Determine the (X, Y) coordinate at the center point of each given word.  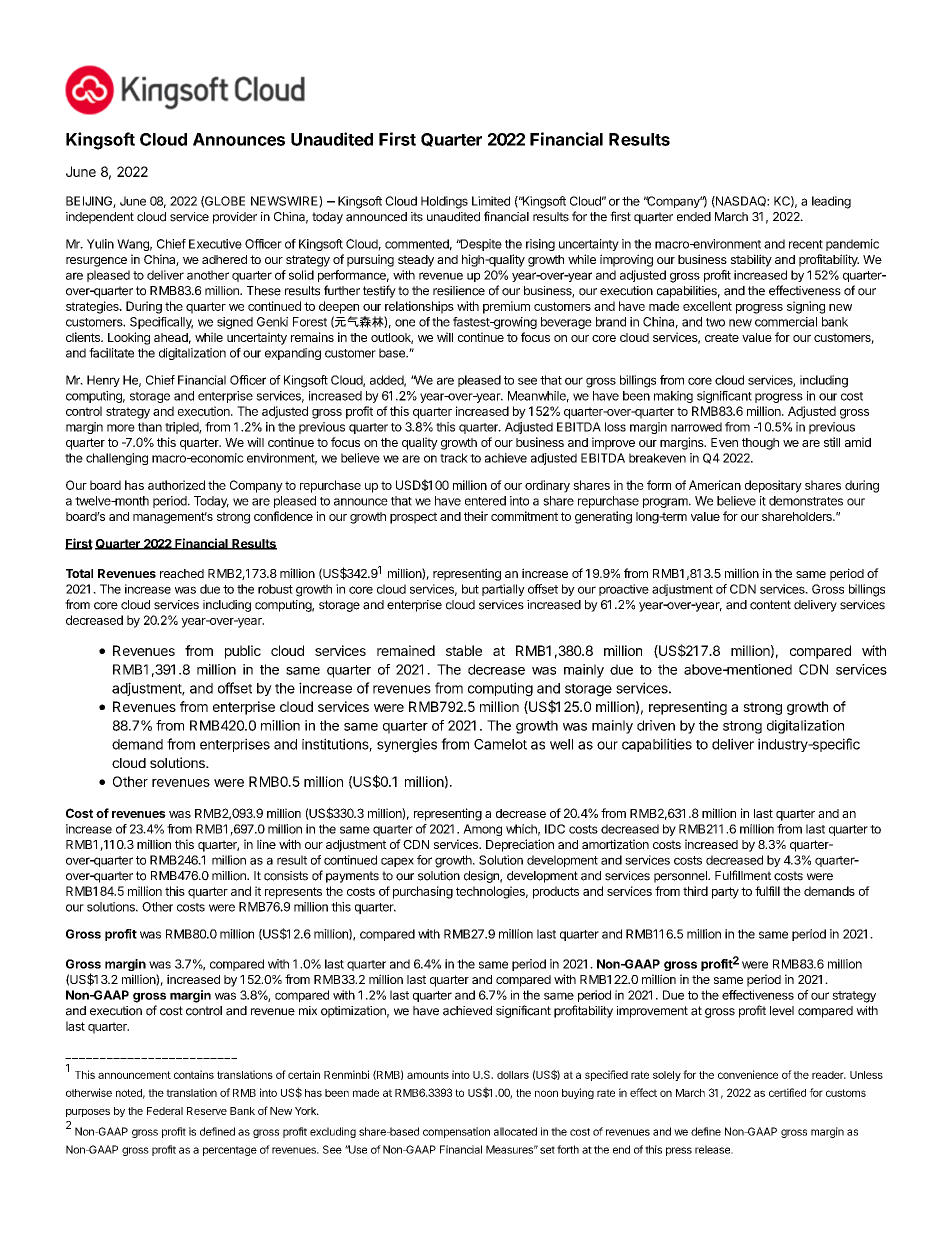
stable (464, 650)
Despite (480, 245)
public (243, 652)
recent (806, 244)
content (770, 605)
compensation (456, 1132)
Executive (215, 244)
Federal (165, 1111)
